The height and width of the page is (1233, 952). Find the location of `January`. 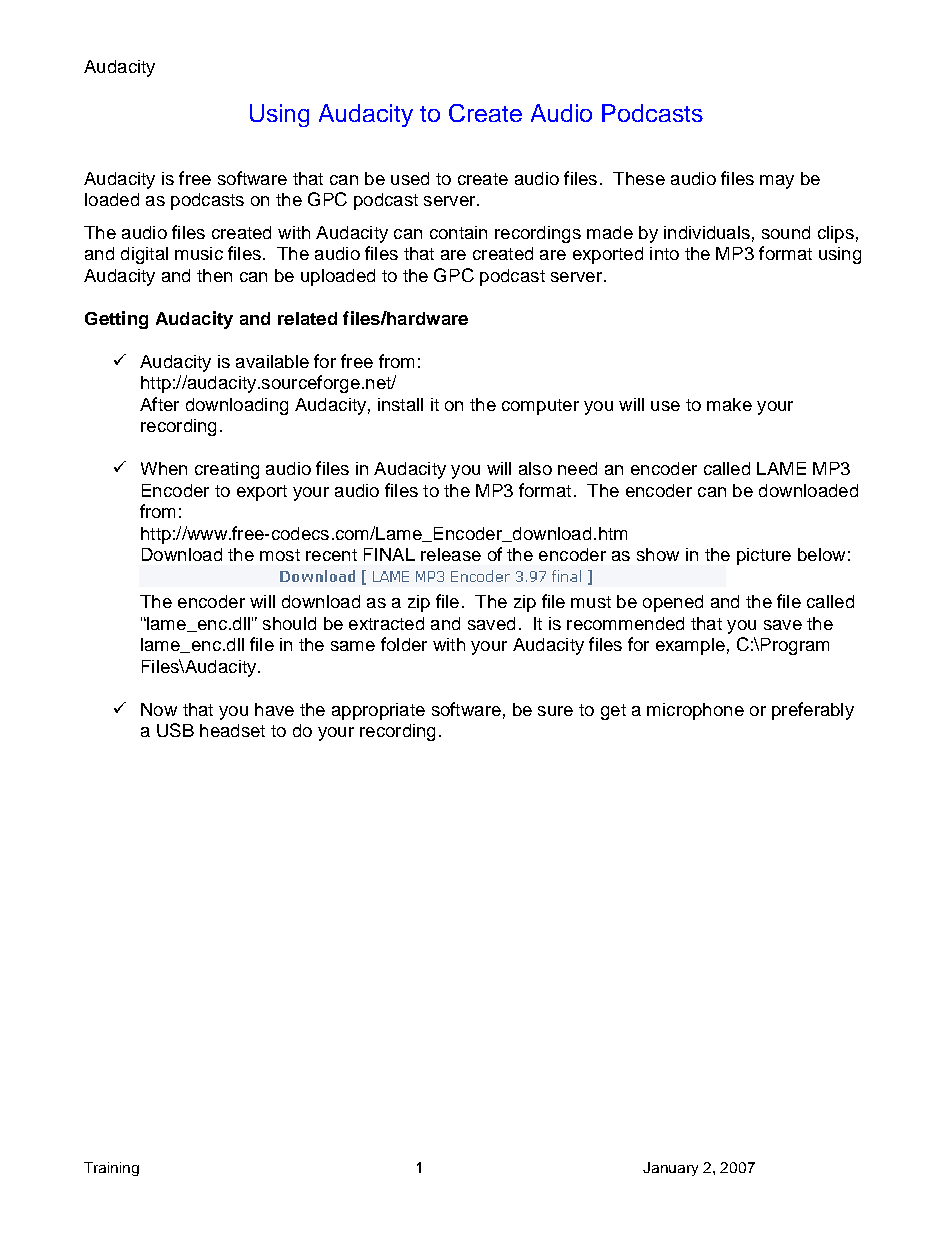

January is located at coordinates (670, 1169).
